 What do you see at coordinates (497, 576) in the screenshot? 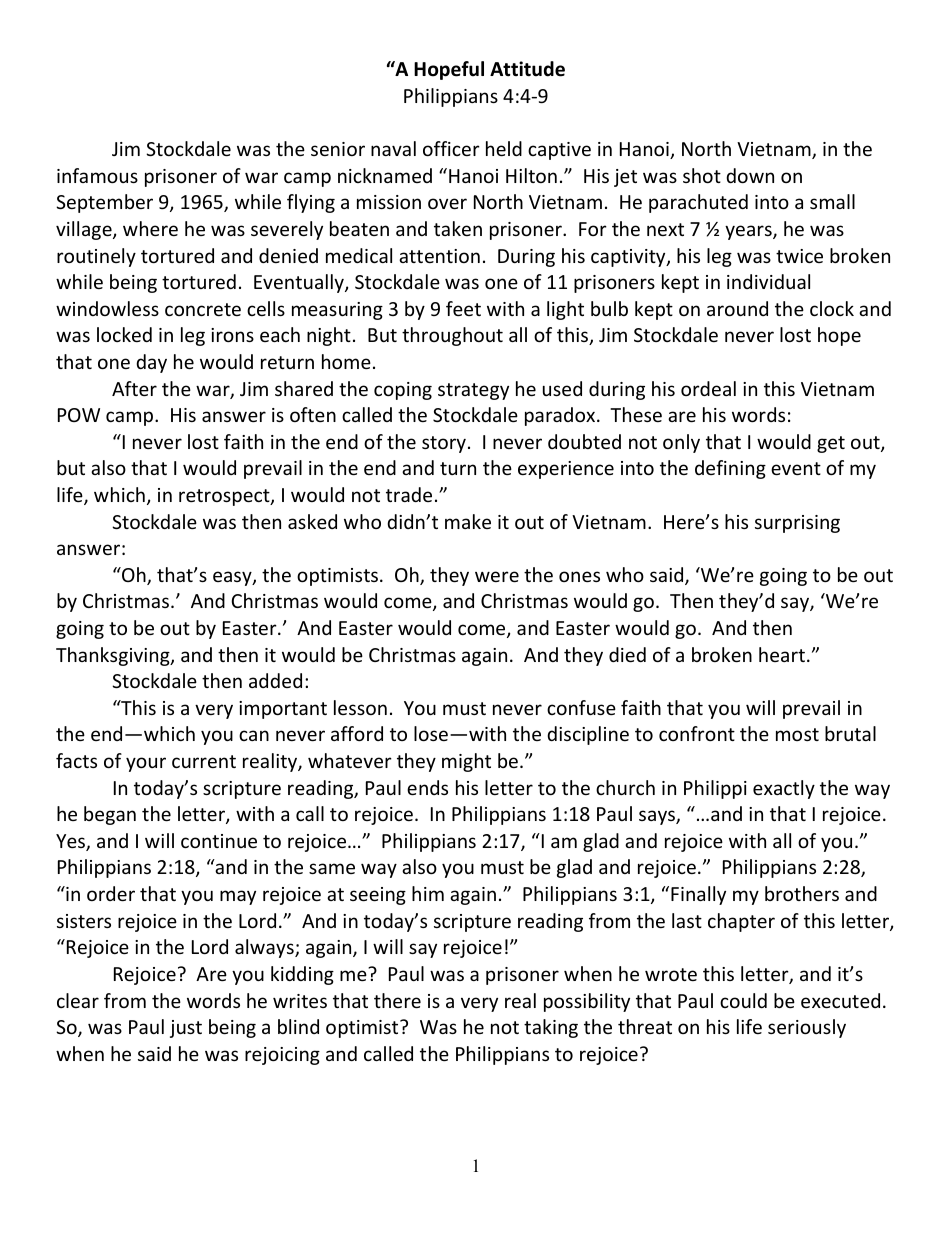
I see `were` at bounding box center [497, 576].
